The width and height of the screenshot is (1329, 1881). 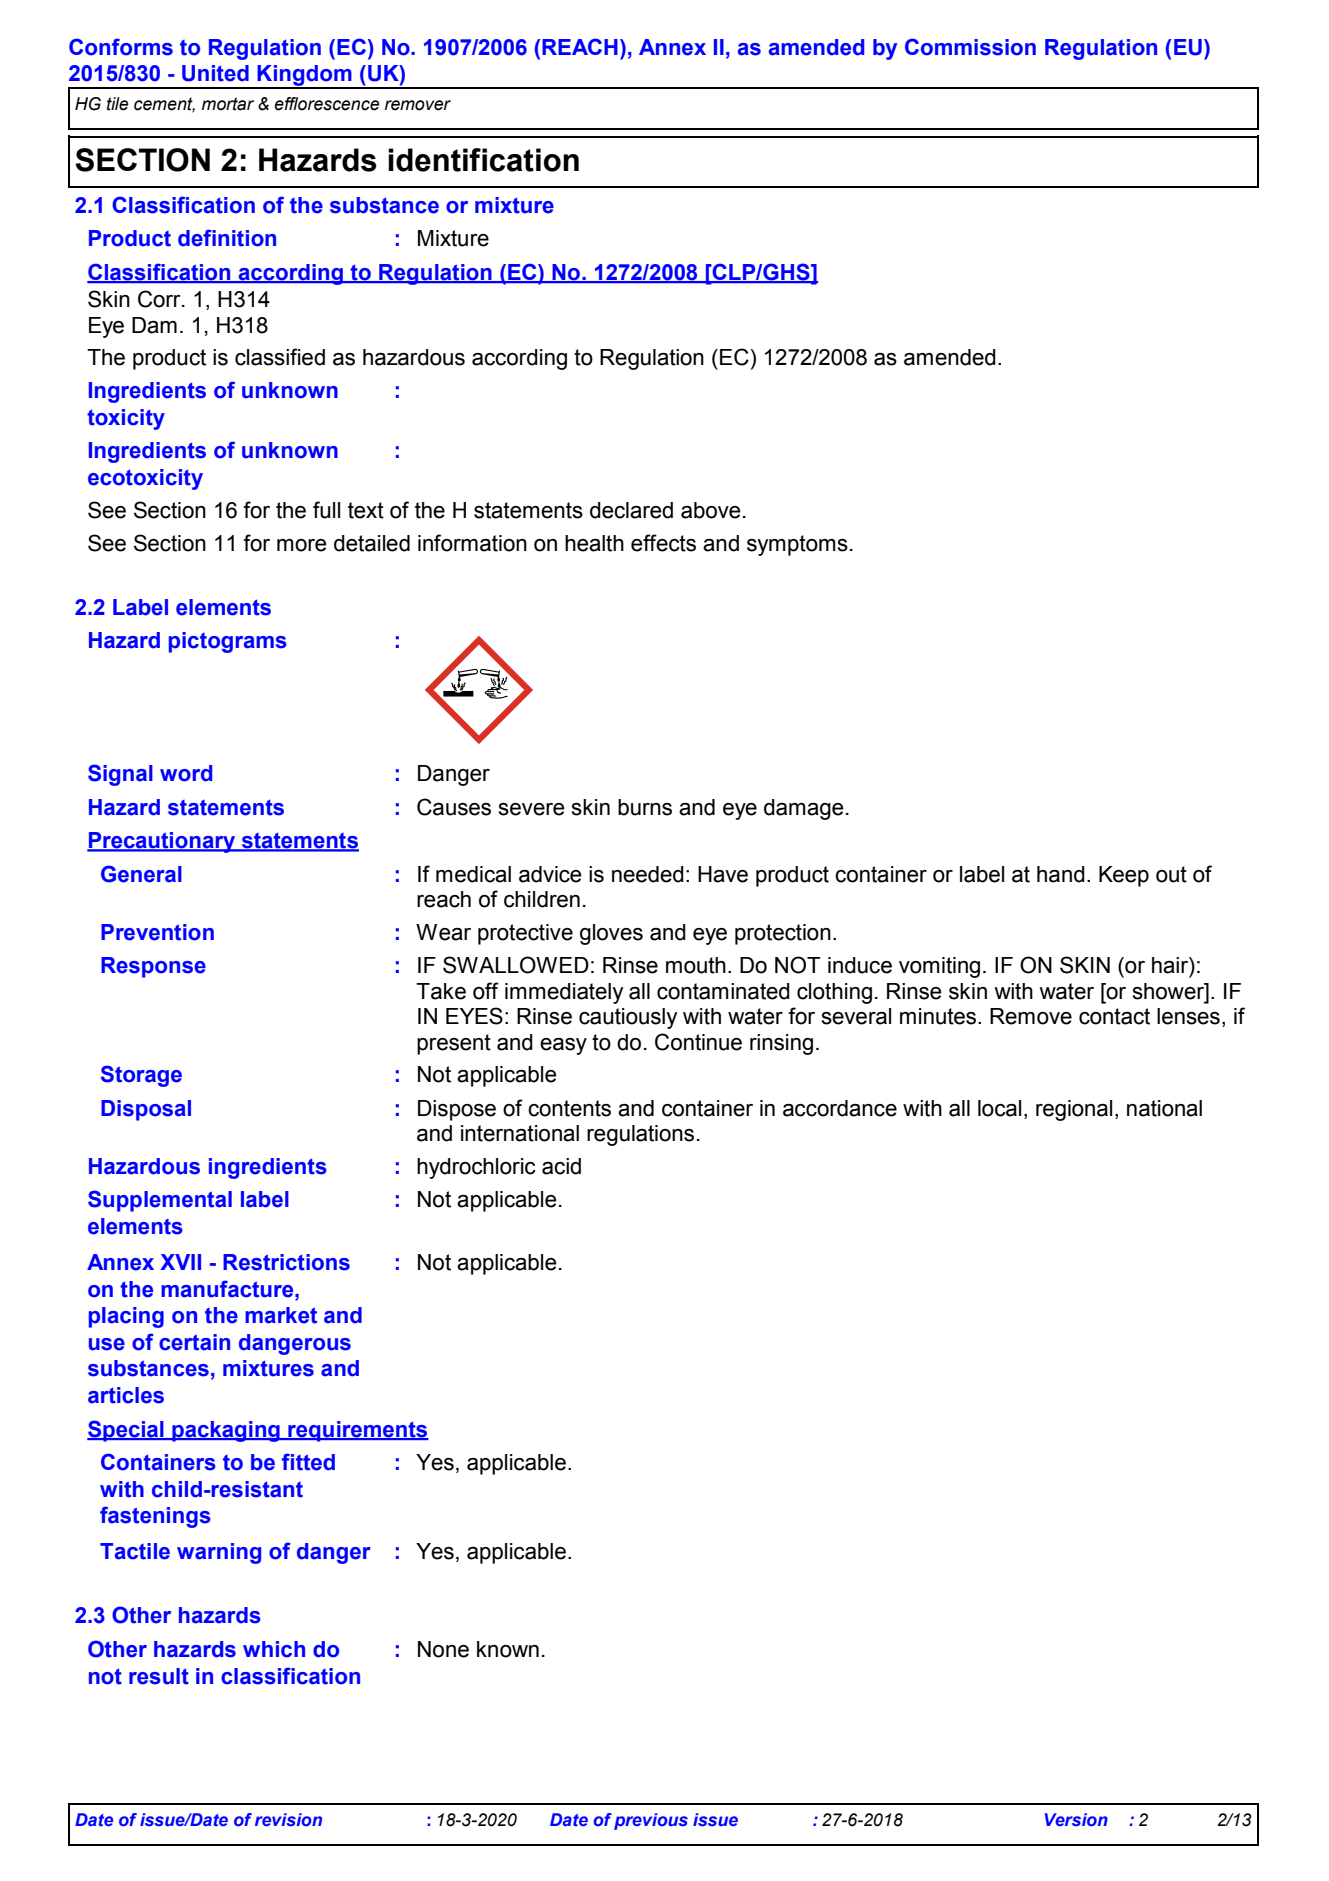 I want to click on revision, so click(x=288, y=1820).
